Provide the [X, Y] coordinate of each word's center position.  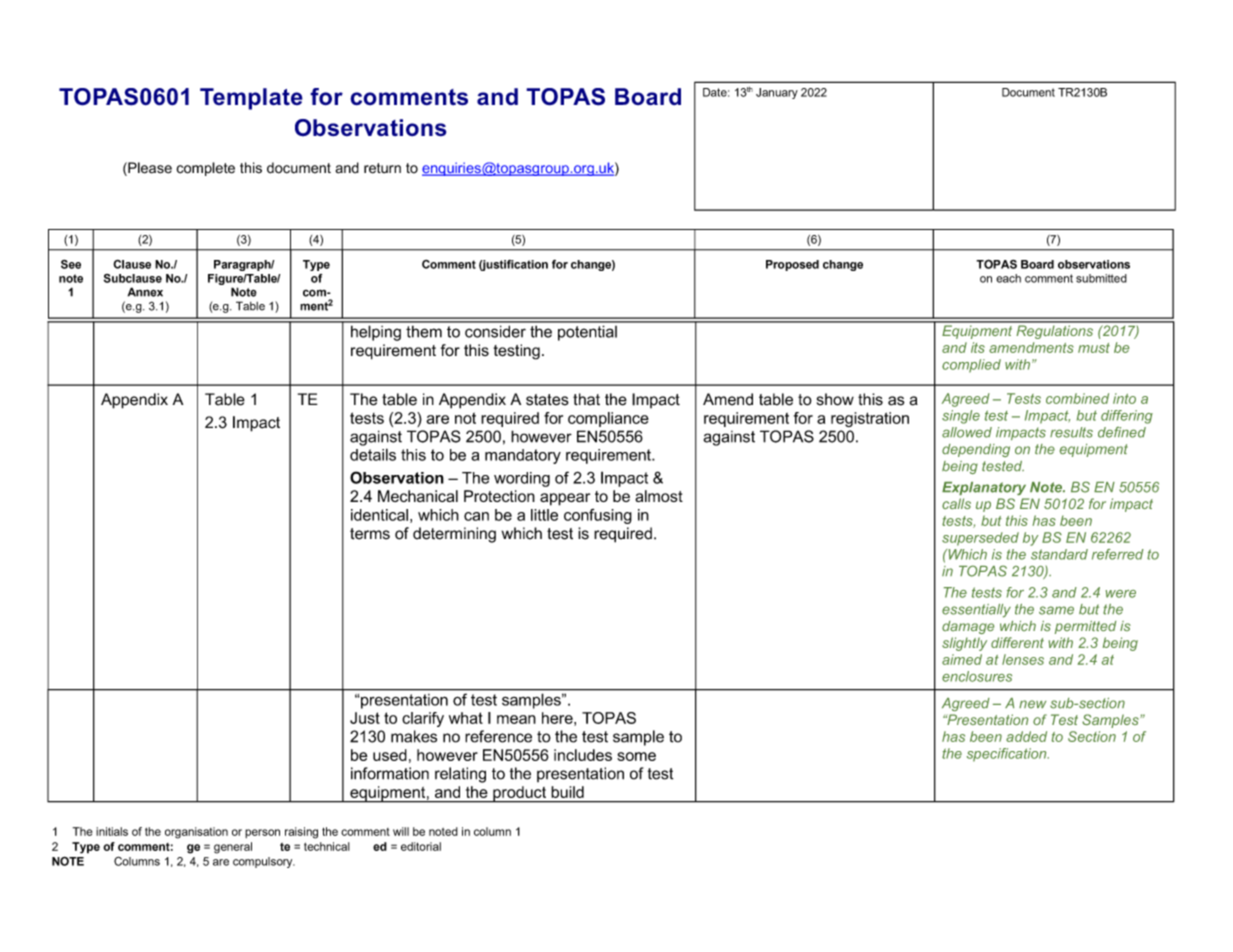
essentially [976, 611]
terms [370, 534]
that [586, 399]
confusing [598, 516]
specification [1008, 755]
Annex [145, 292]
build [567, 792]
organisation [196, 833]
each [1008, 278]
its [978, 347]
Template [251, 99]
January [777, 93]
